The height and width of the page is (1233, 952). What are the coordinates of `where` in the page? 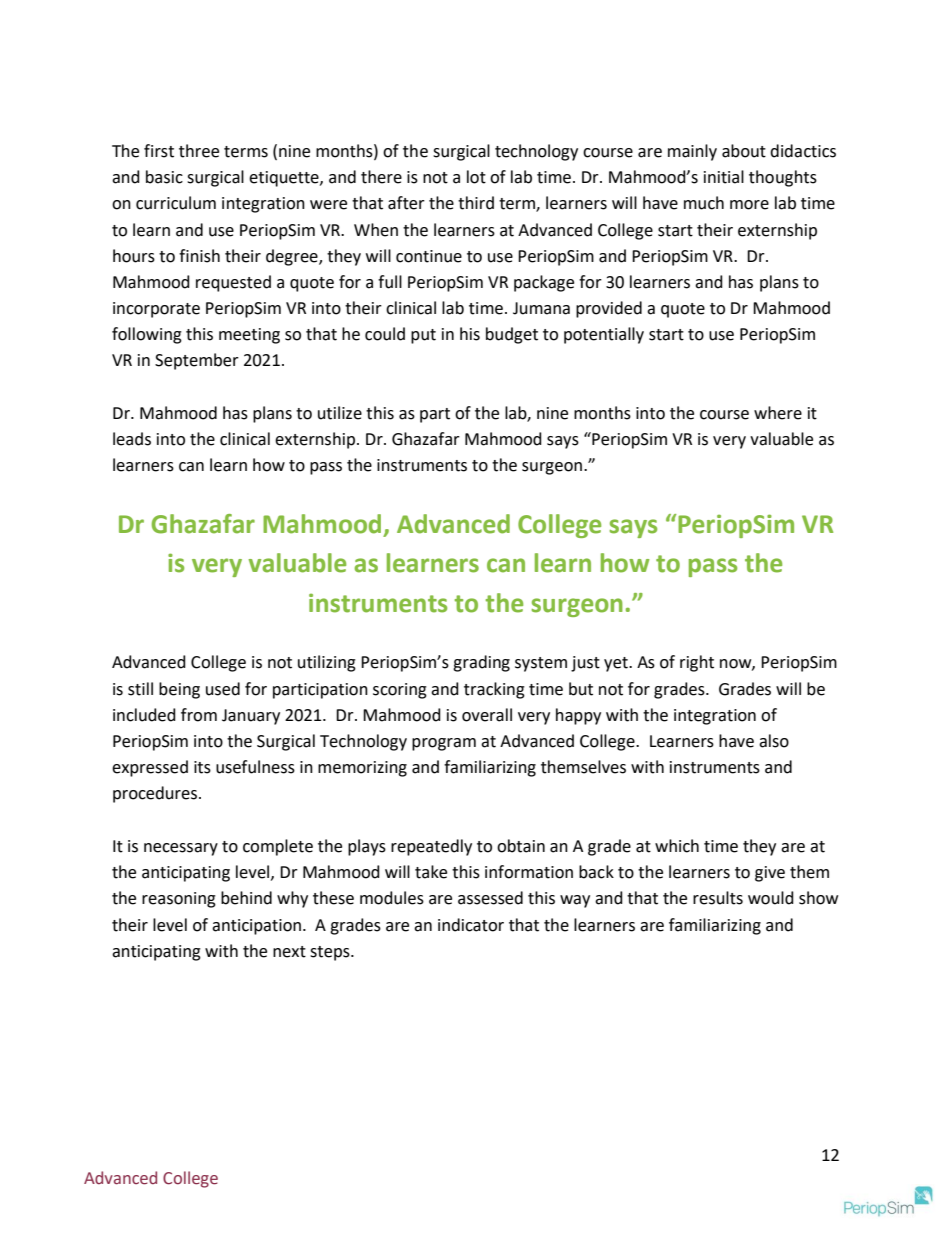 It's located at (778, 413).
